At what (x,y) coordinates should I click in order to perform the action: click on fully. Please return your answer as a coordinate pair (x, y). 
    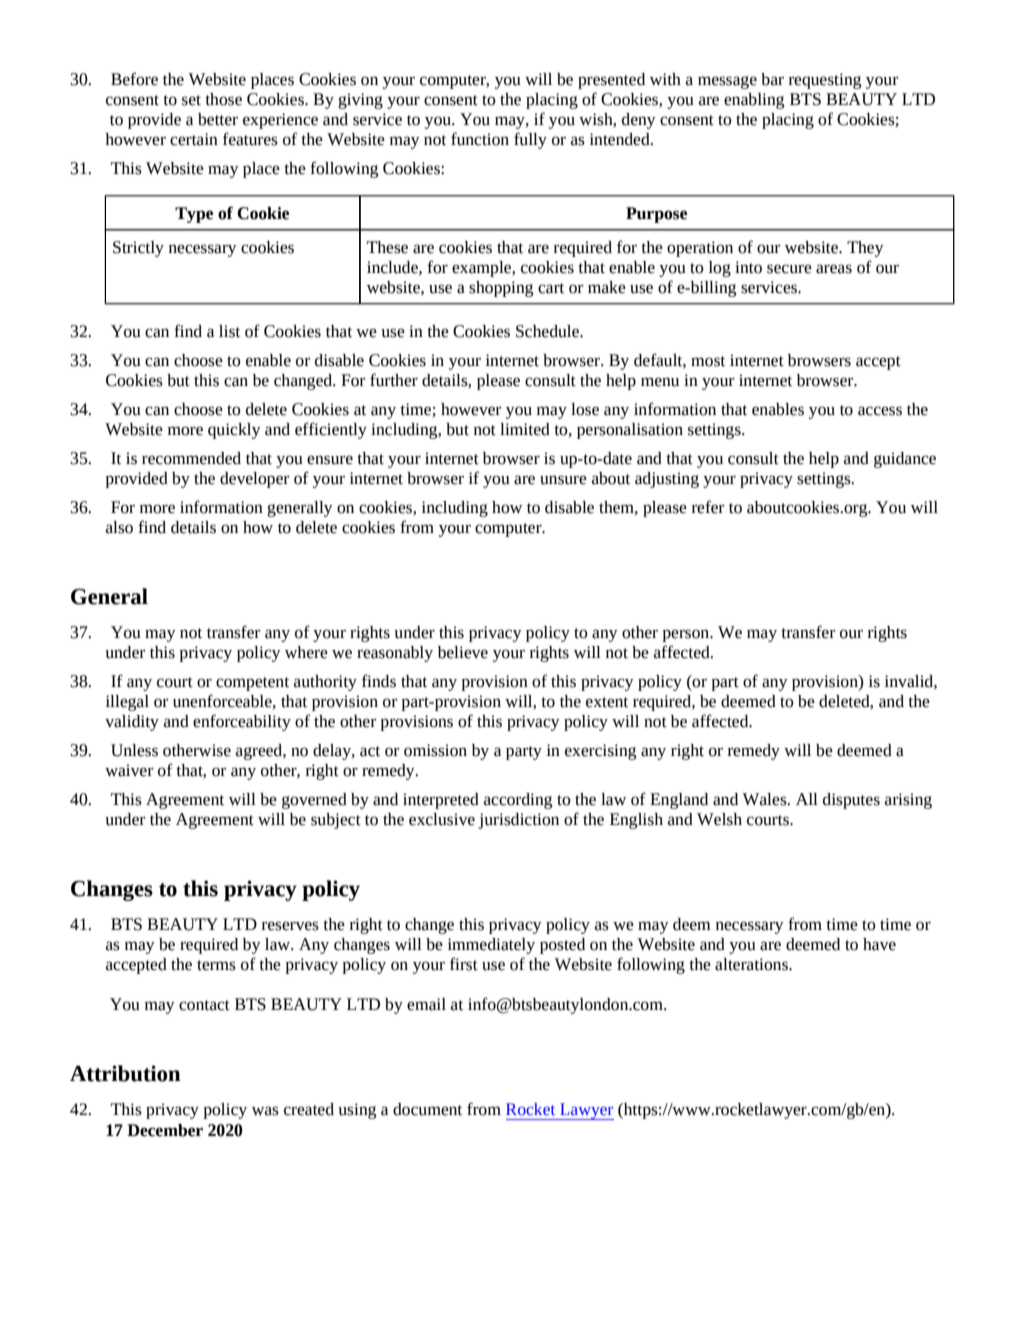
    Looking at the image, I should click on (530, 140).
